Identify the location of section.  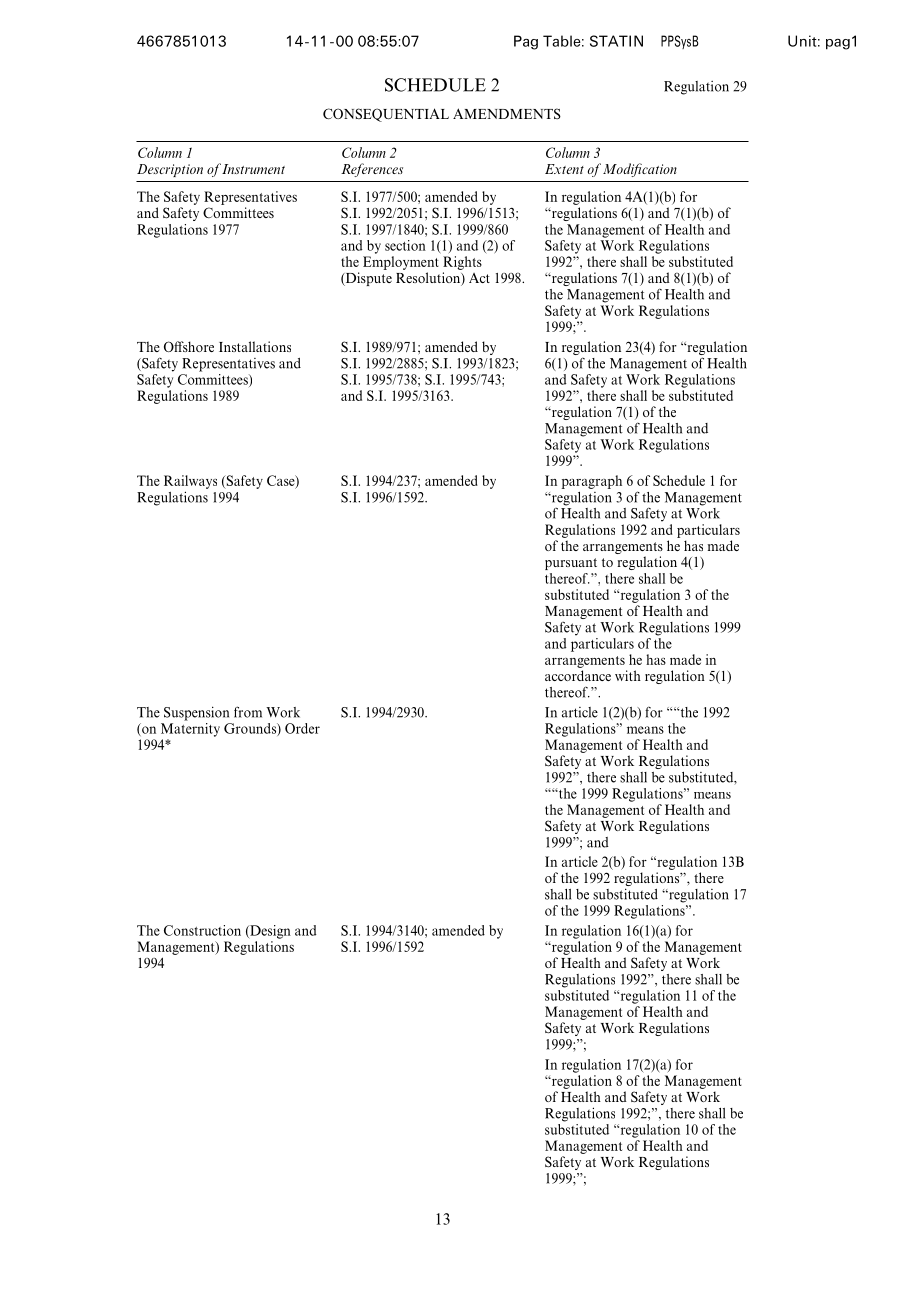
(405, 245).
